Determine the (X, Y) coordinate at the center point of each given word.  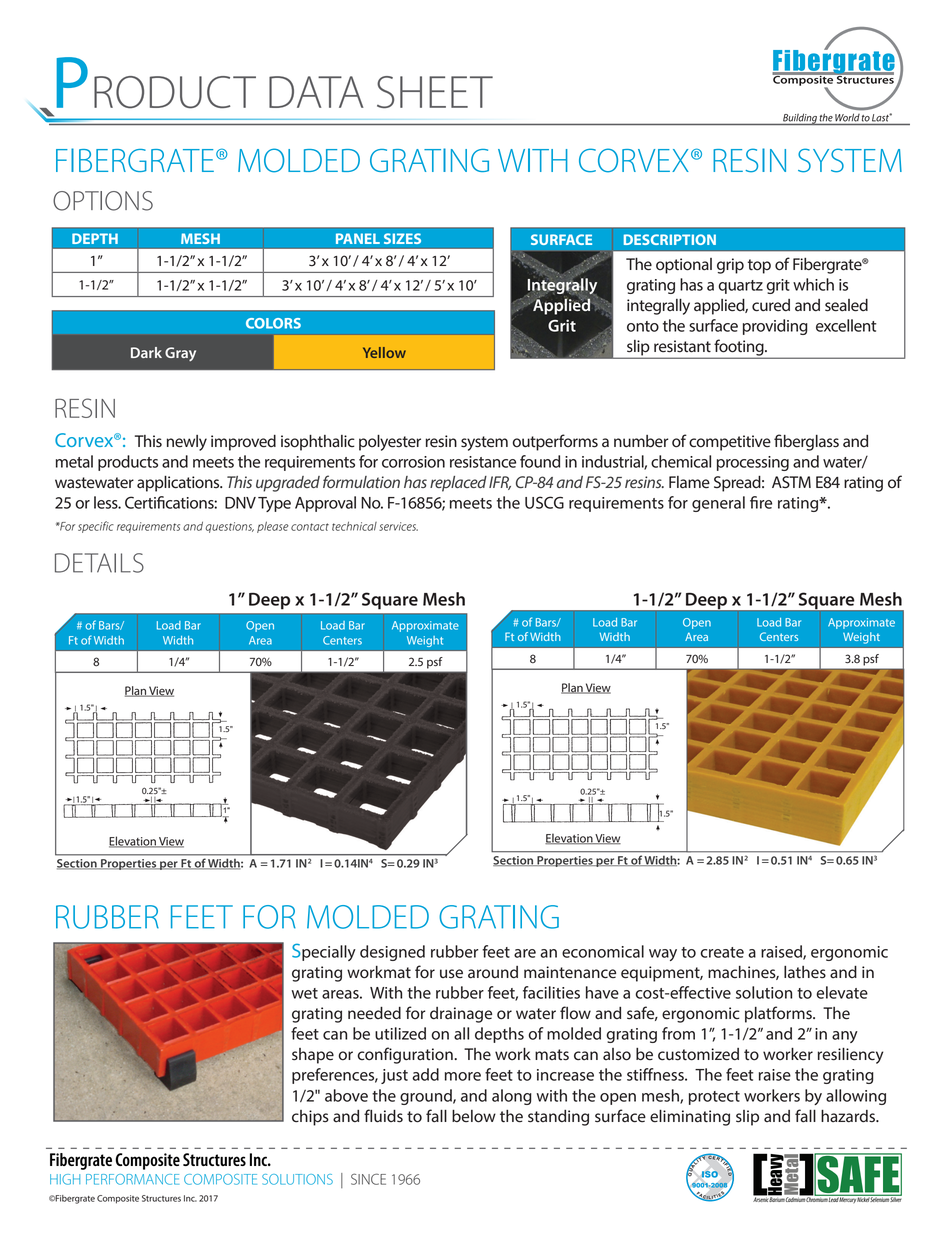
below (474, 1116)
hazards (849, 1116)
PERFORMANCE (132, 1179)
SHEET (435, 92)
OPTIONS (103, 201)
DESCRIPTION (670, 239)
